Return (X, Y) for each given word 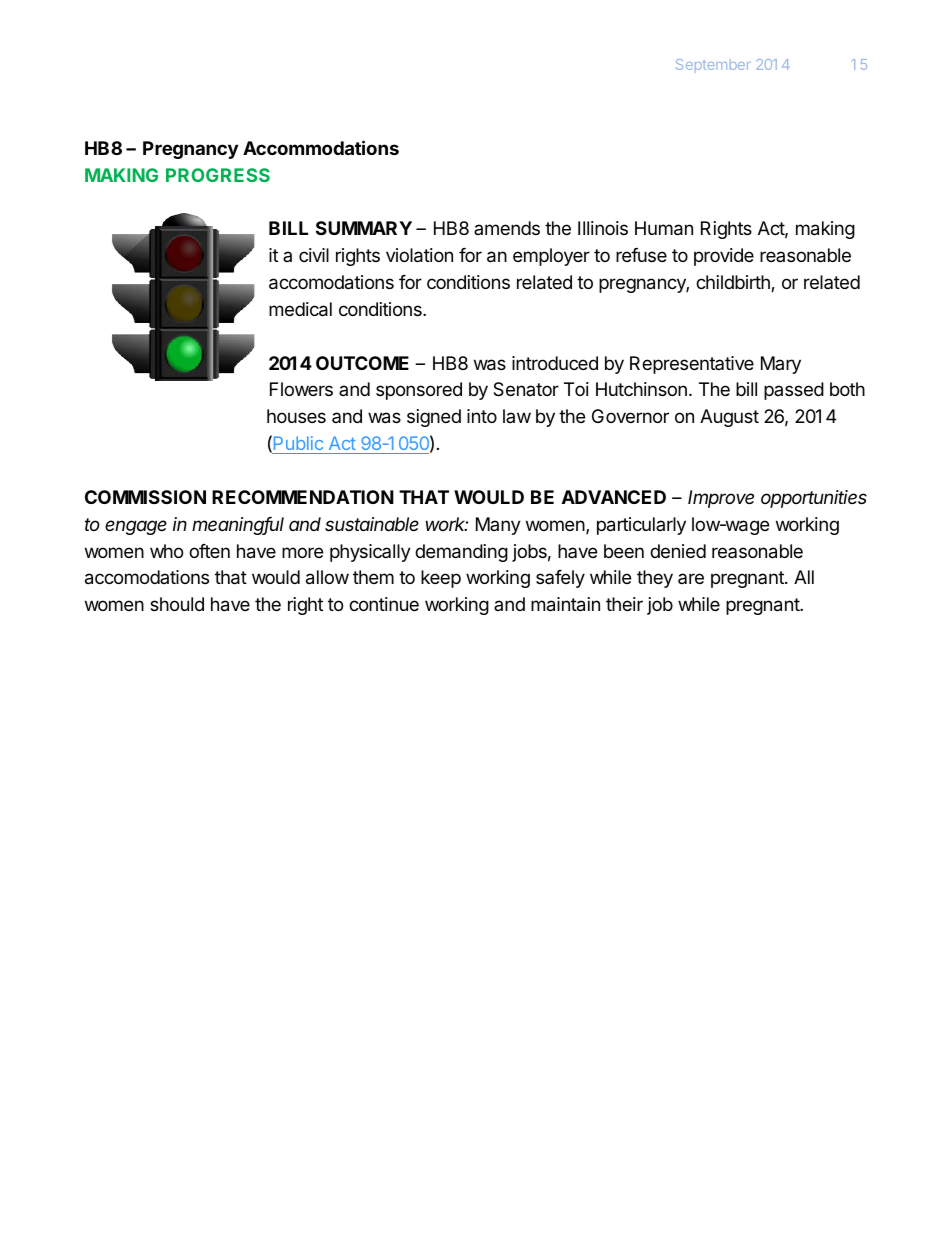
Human (664, 228)
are (691, 578)
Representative (692, 365)
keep (441, 579)
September (713, 66)
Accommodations (321, 147)
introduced (555, 363)
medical (300, 309)
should (177, 604)
